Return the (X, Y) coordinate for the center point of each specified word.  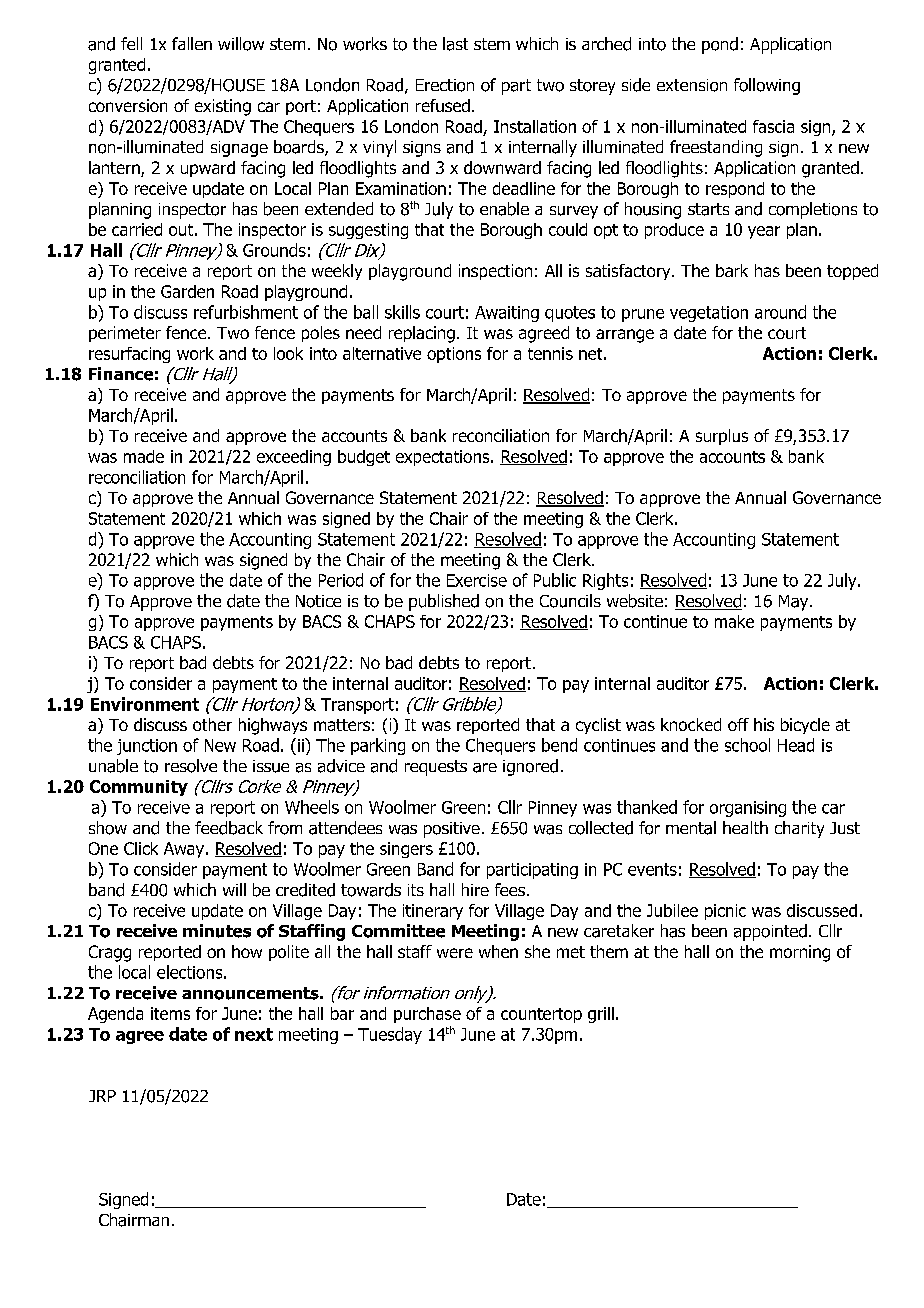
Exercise (477, 580)
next (254, 1034)
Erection (445, 85)
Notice (318, 601)
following (767, 86)
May (795, 603)
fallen (192, 43)
